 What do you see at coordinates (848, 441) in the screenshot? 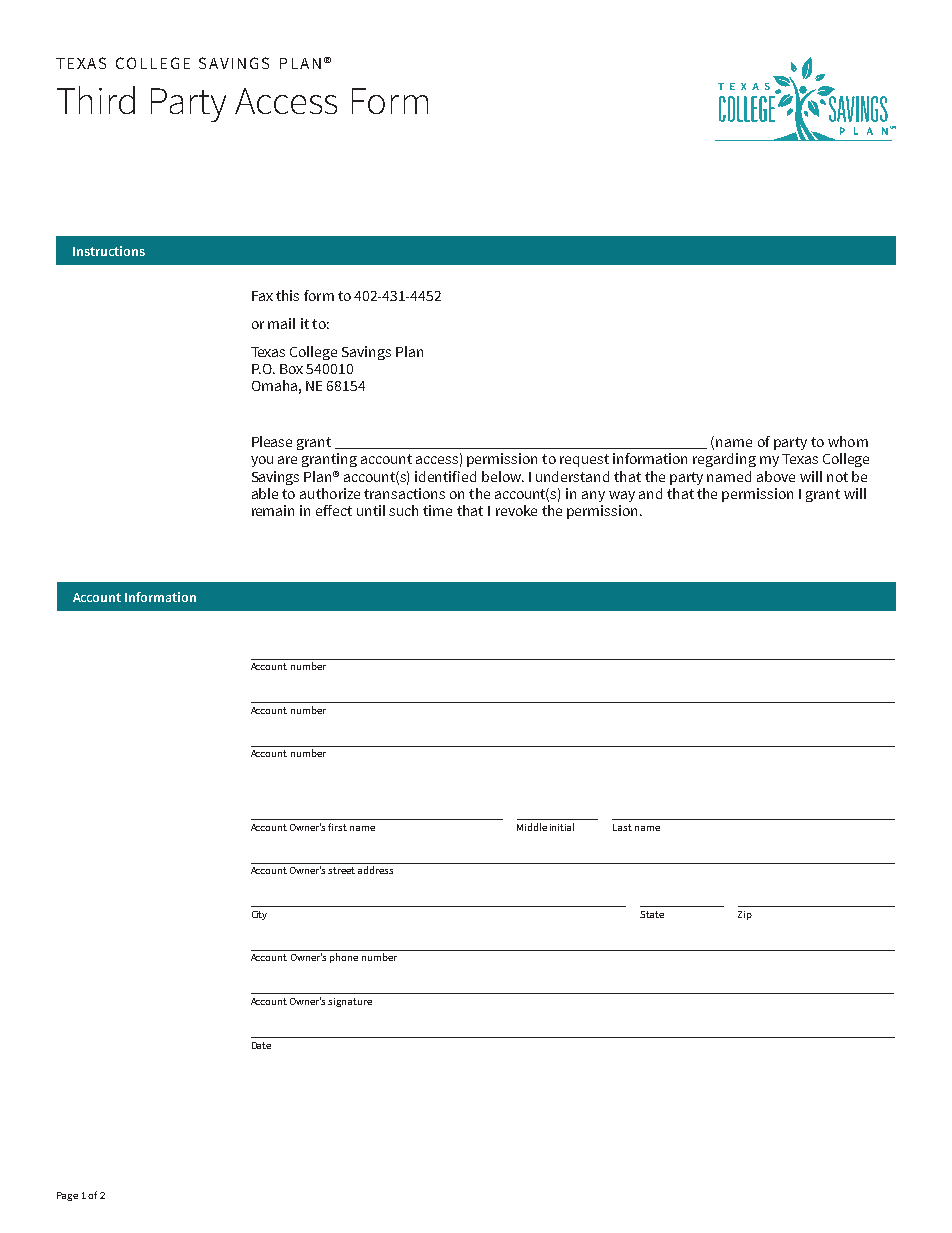
I see `whom` at bounding box center [848, 441].
